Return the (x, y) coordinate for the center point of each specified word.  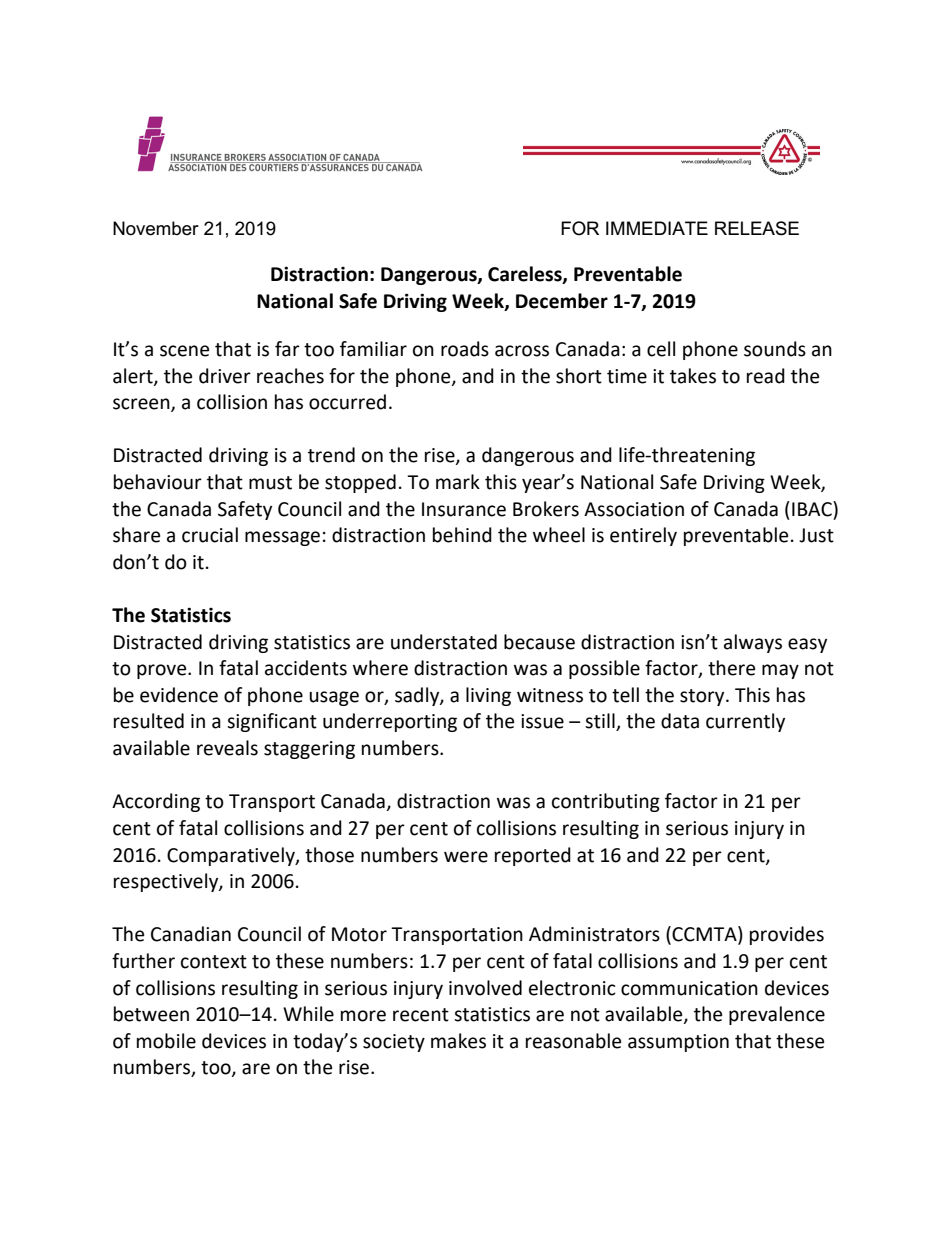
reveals (227, 748)
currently (745, 722)
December (562, 301)
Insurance (464, 509)
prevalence (777, 1015)
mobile (166, 1041)
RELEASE (757, 228)
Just (816, 535)
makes (458, 1041)
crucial (210, 535)
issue (542, 721)
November (156, 228)
